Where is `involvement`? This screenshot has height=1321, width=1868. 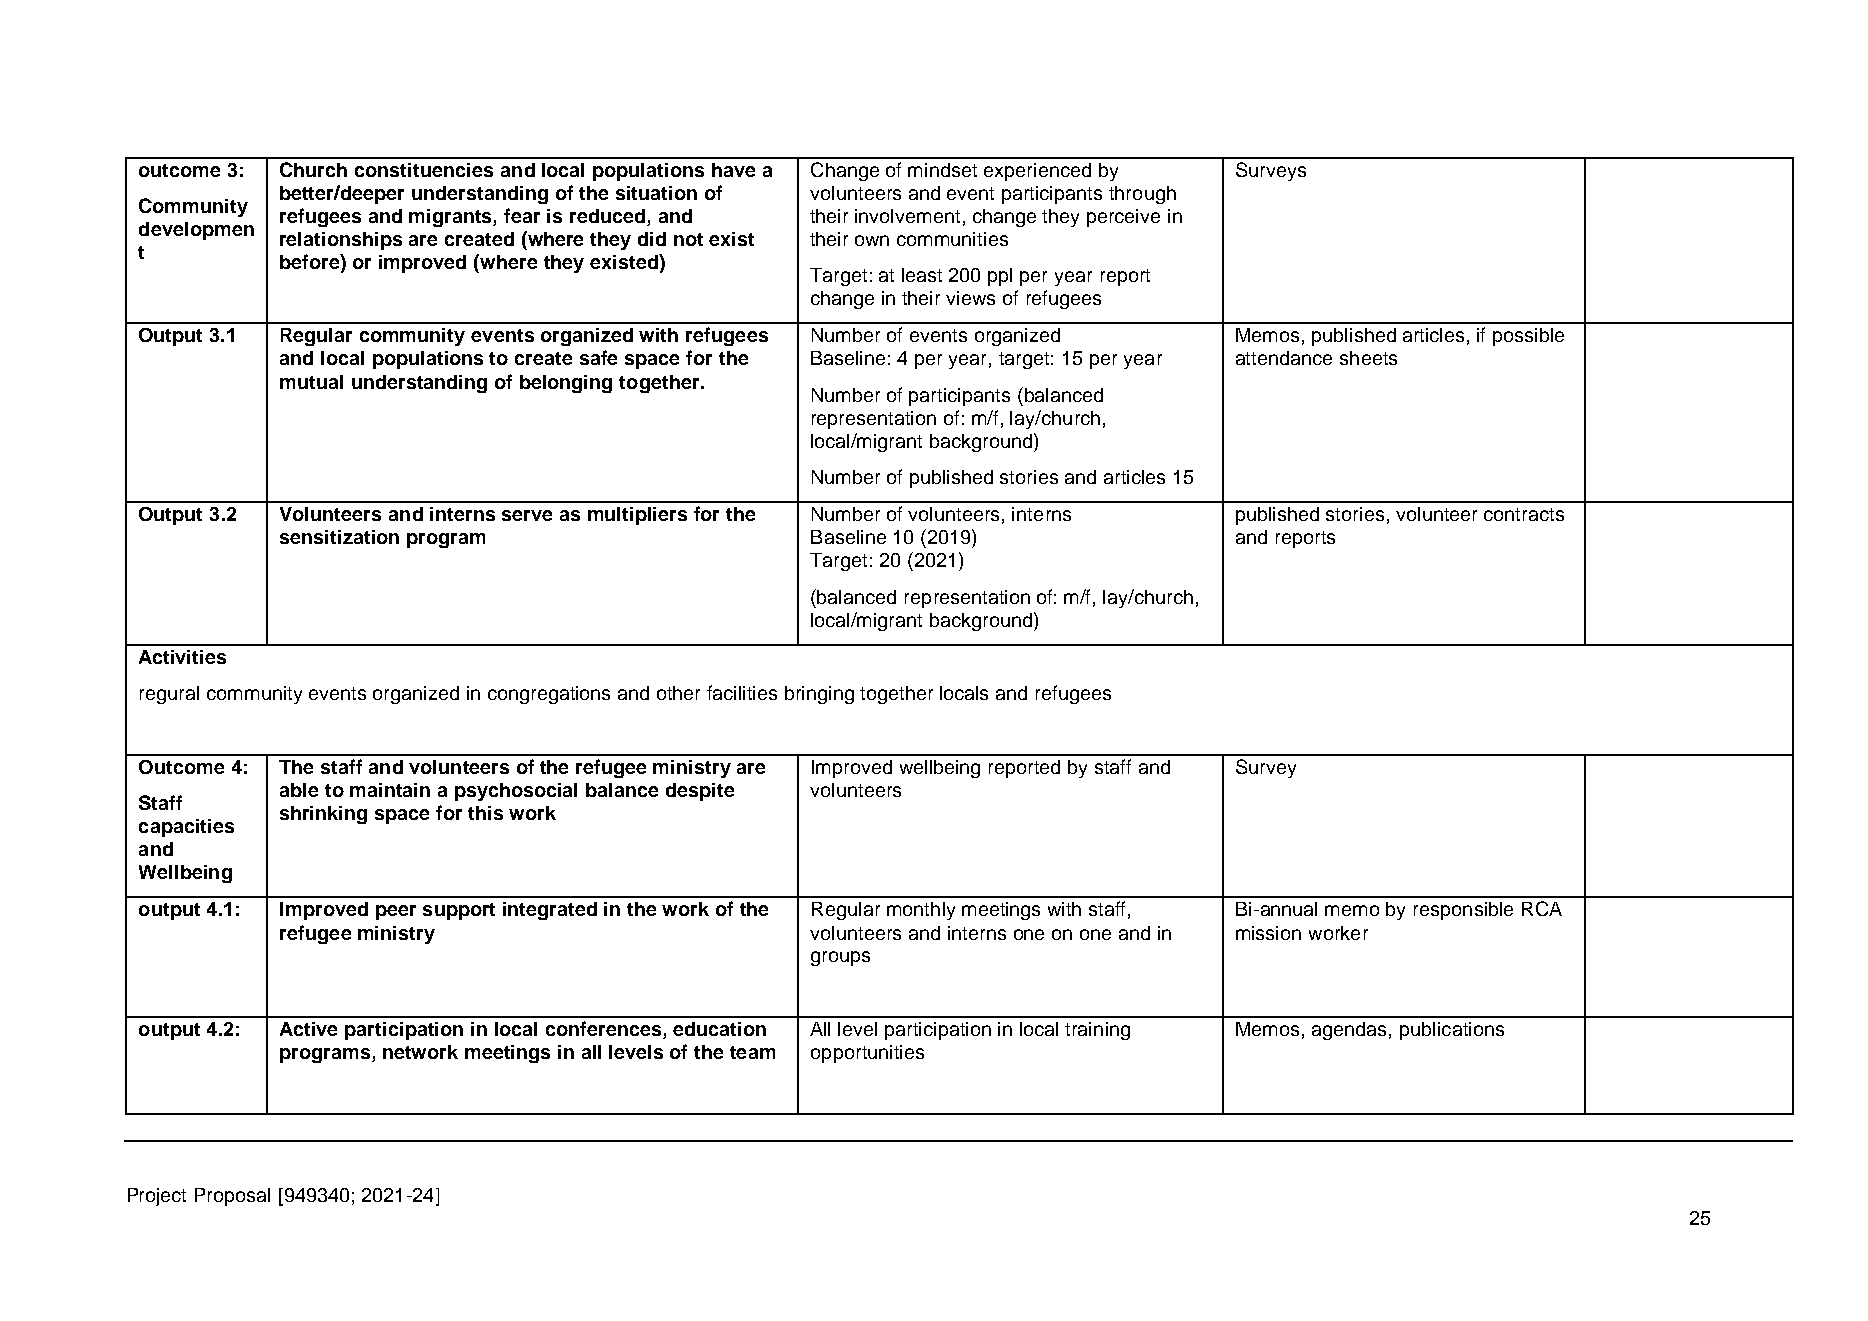 involvement is located at coordinates (907, 216).
